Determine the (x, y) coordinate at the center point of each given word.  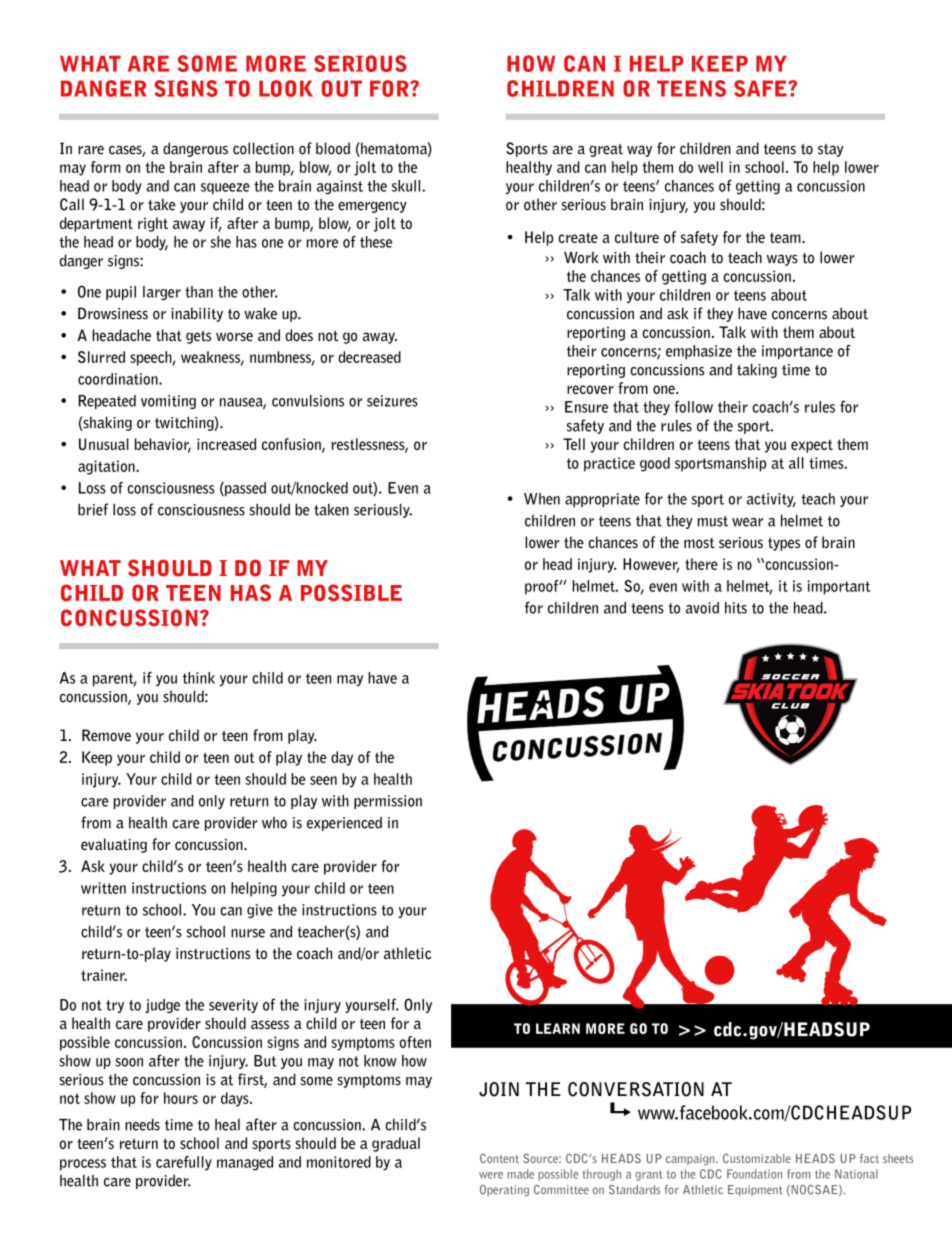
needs (142, 1125)
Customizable (757, 1158)
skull (407, 186)
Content (499, 1158)
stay (830, 150)
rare (91, 150)
